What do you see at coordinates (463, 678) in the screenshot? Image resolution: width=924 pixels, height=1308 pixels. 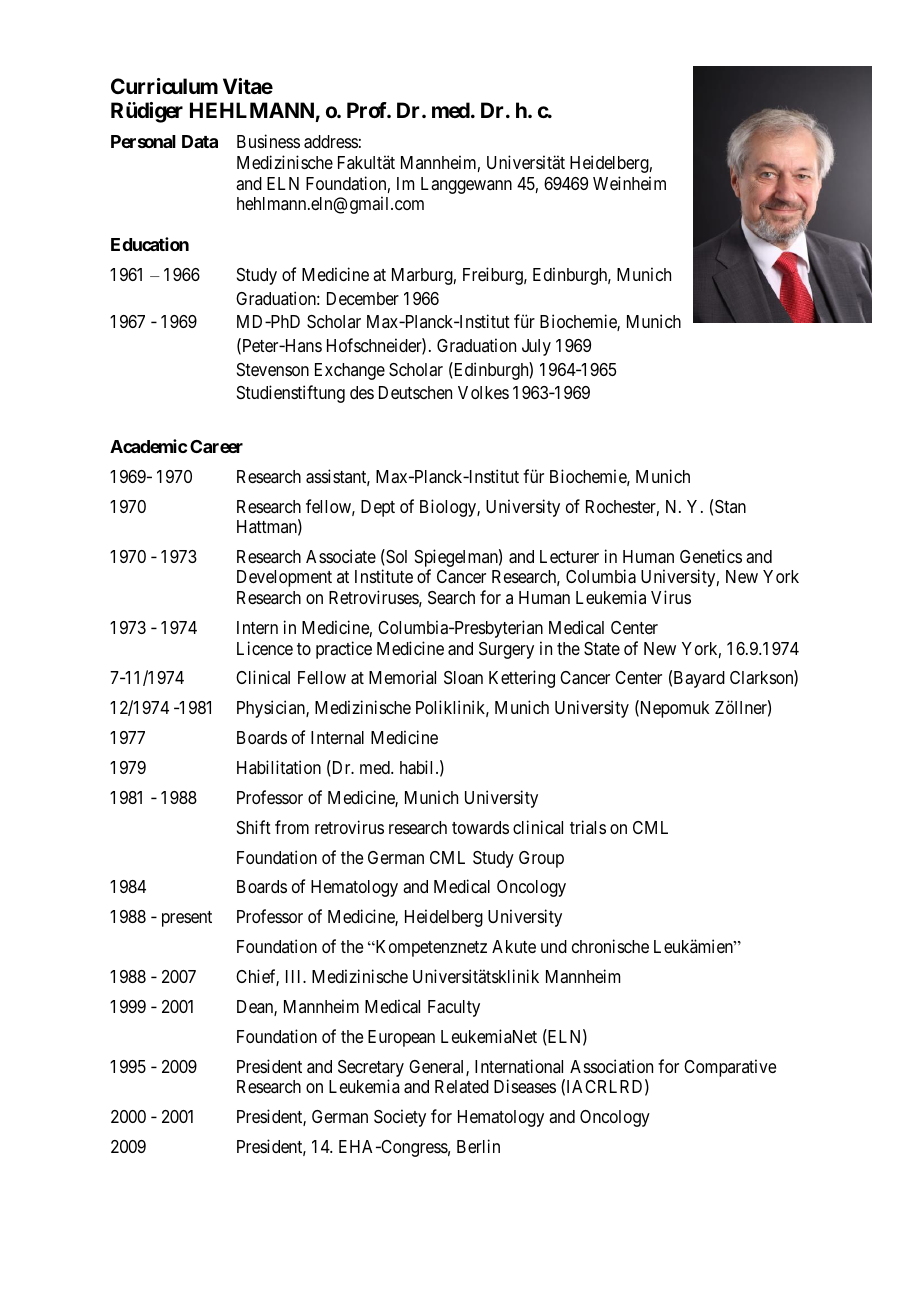 I see `Sloan` at bounding box center [463, 678].
